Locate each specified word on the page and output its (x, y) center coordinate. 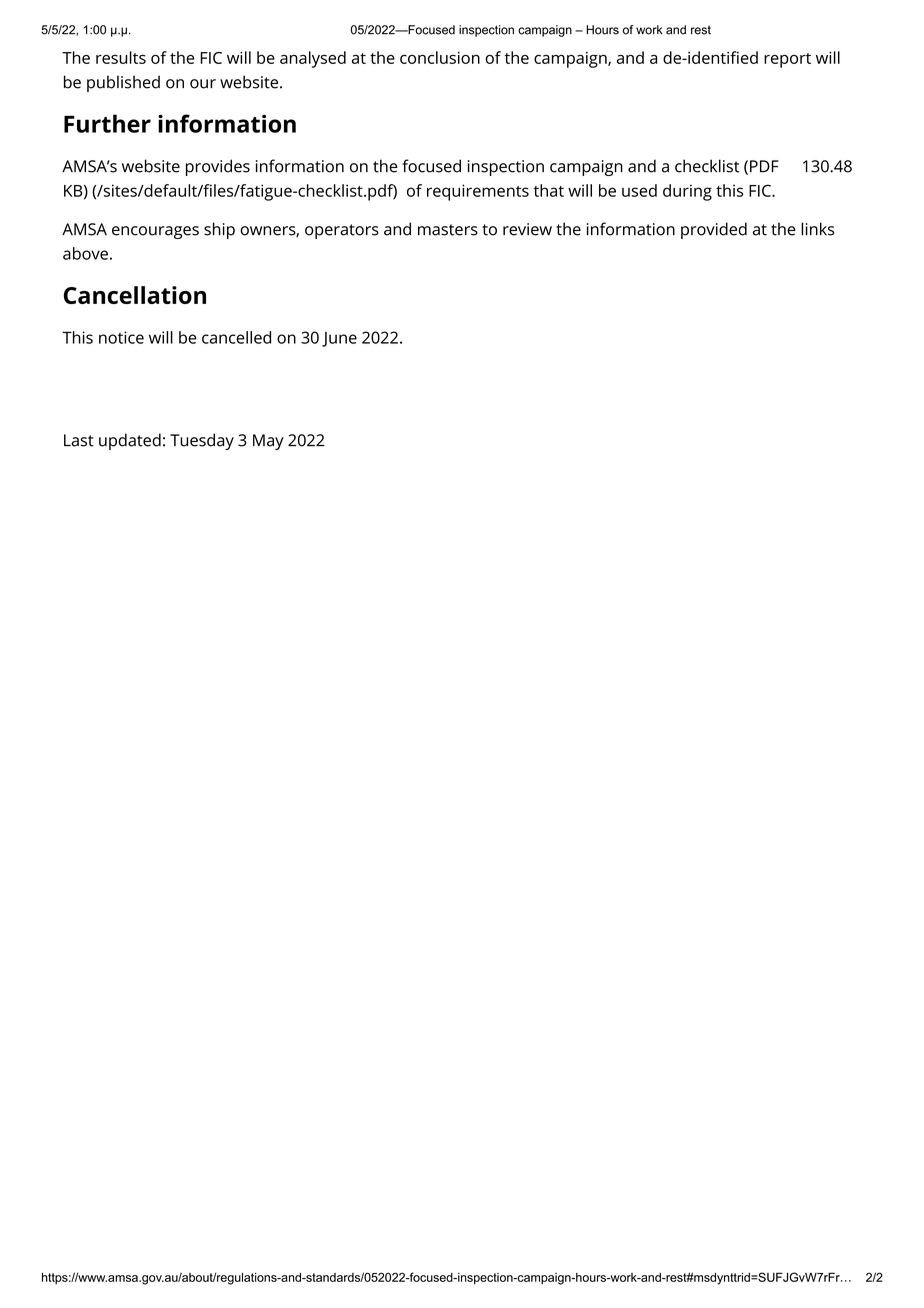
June (339, 339)
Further (107, 123)
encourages (155, 232)
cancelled (236, 337)
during (687, 192)
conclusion (440, 57)
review (527, 229)
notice (121, 337)
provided (714, 230)
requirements (478, 192)
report (787, 60)
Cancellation (135, 295)
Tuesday (202, 441)
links (817, 229)
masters (448, 230)
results (121, 57)
